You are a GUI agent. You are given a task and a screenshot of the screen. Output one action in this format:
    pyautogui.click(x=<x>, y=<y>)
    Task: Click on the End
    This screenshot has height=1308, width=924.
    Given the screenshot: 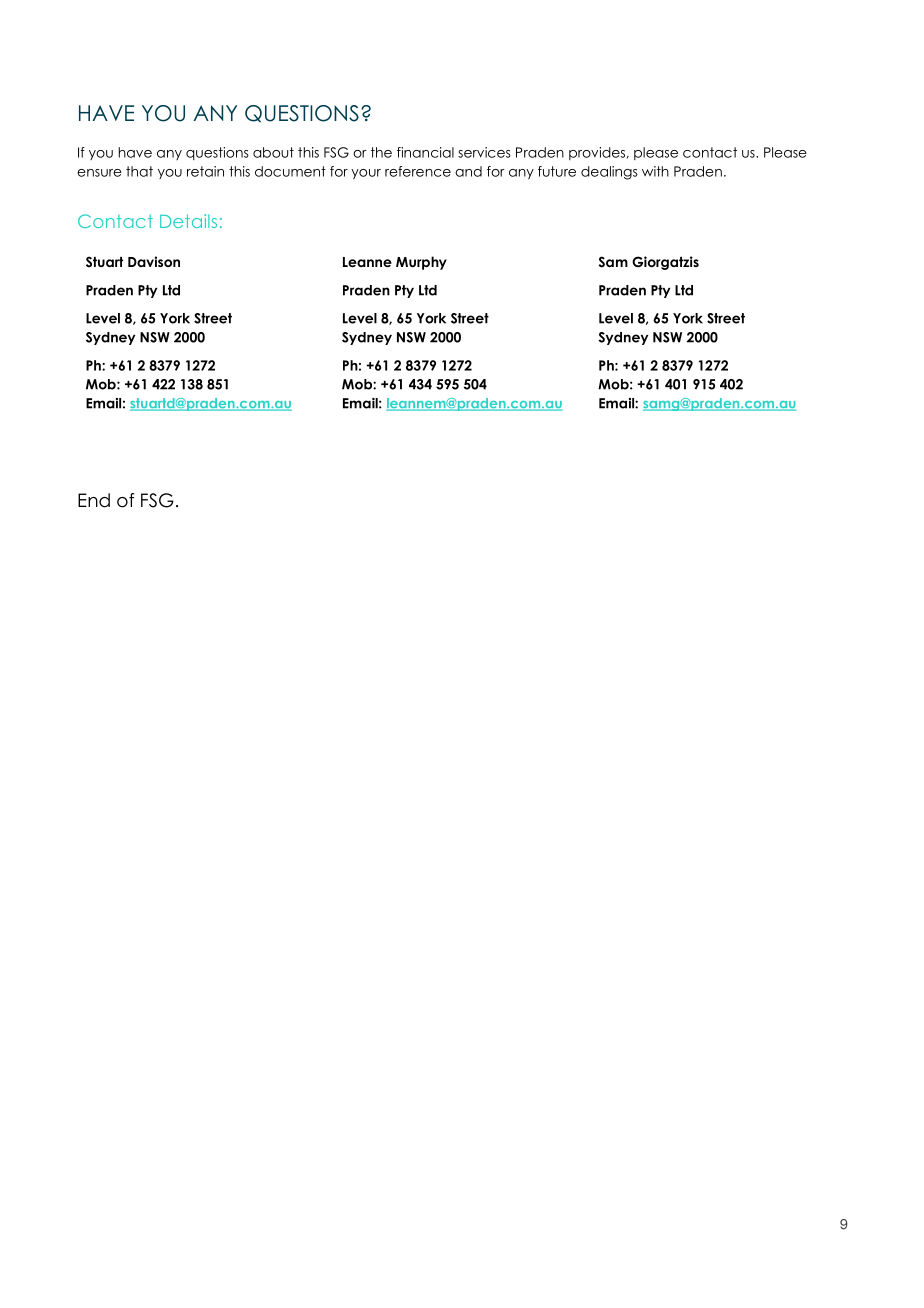 What is the action you would take?
    pyautogui.click(x=94, y=500)
